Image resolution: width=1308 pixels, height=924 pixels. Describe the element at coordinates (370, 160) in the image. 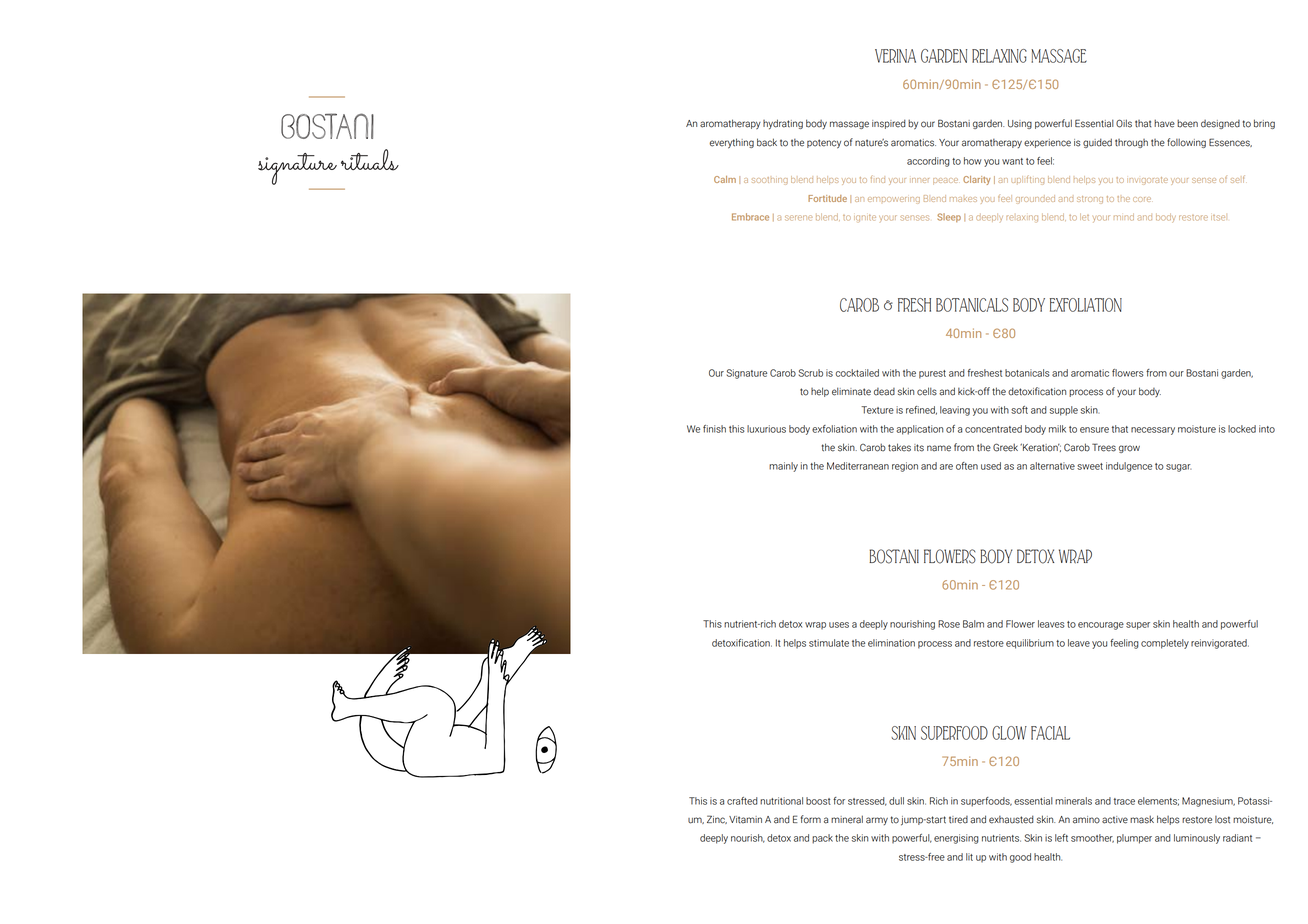

I see `rituals` at that location.
